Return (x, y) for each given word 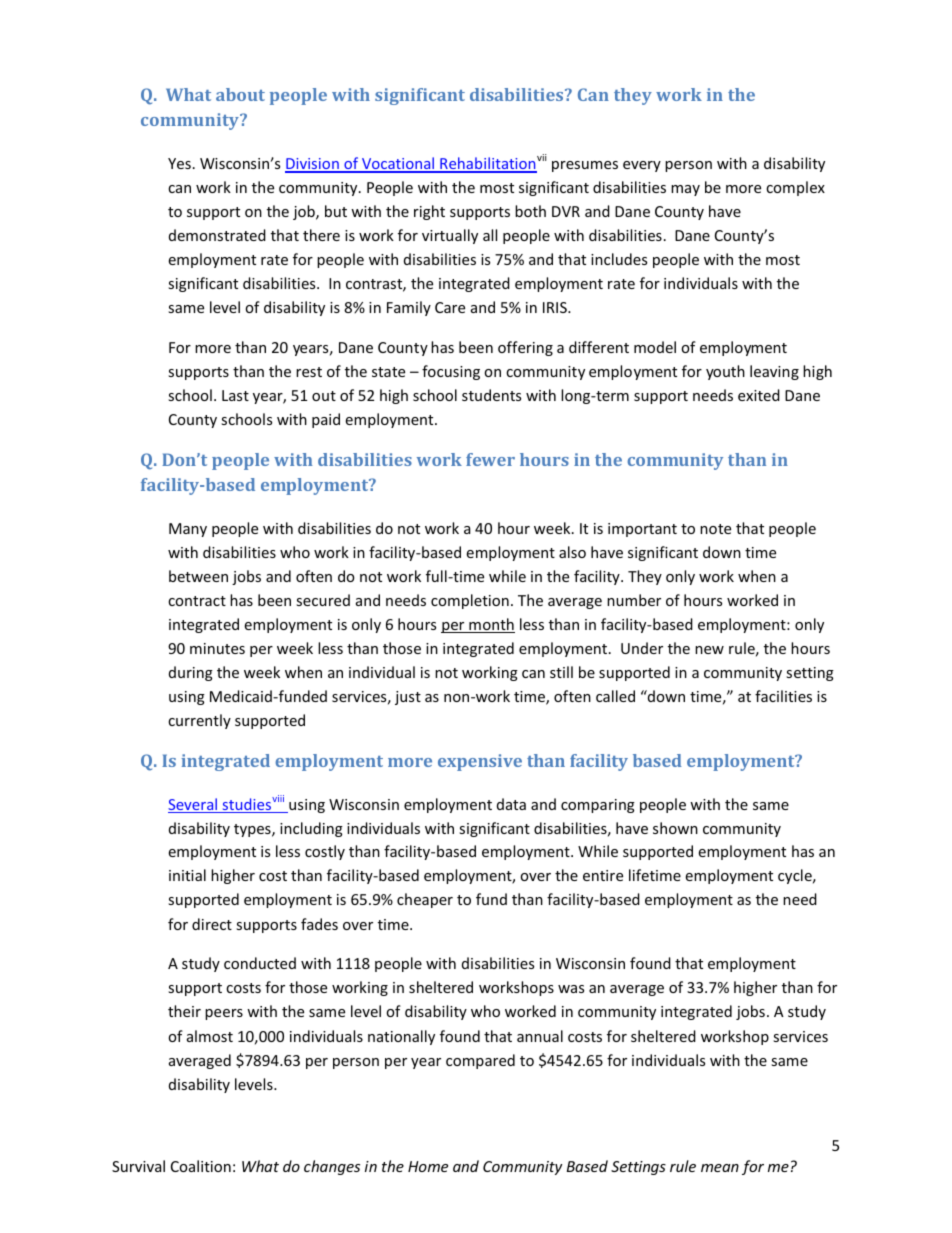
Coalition (201, 1166)
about (240, 94)
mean (720, 1168)
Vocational (398, 164)
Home (428, 1166)
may (685, 190)
